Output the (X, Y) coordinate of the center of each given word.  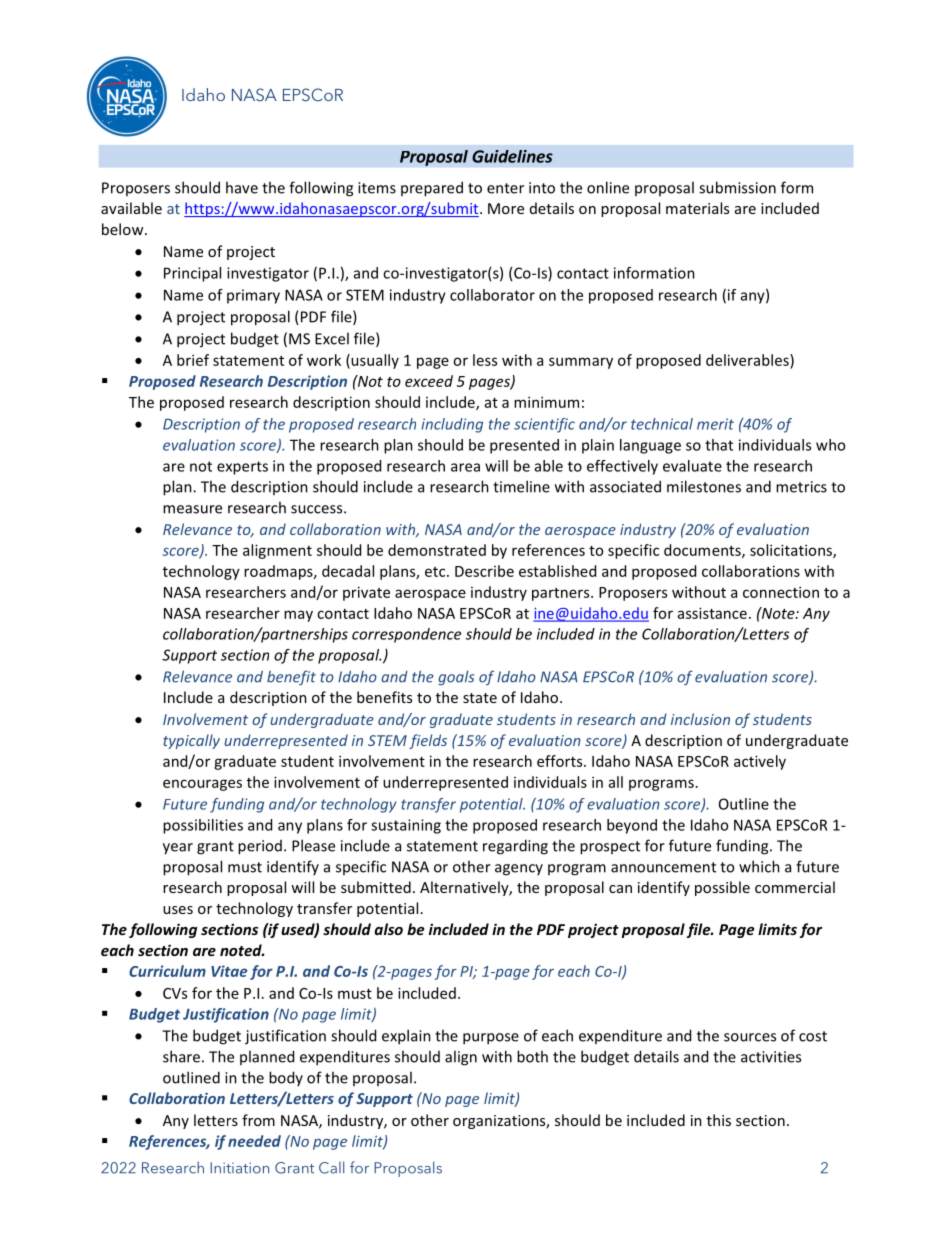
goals (456, 677)
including (452, 425)
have (242, 187)
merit (715, 424)
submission (737, 187)
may (298, 616)
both (532, 1056)
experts (242, 468)
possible (722, 888)
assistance (712, 613)
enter (505, 188)
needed (254, 1141)
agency (519, 870)
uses (178, 910)
